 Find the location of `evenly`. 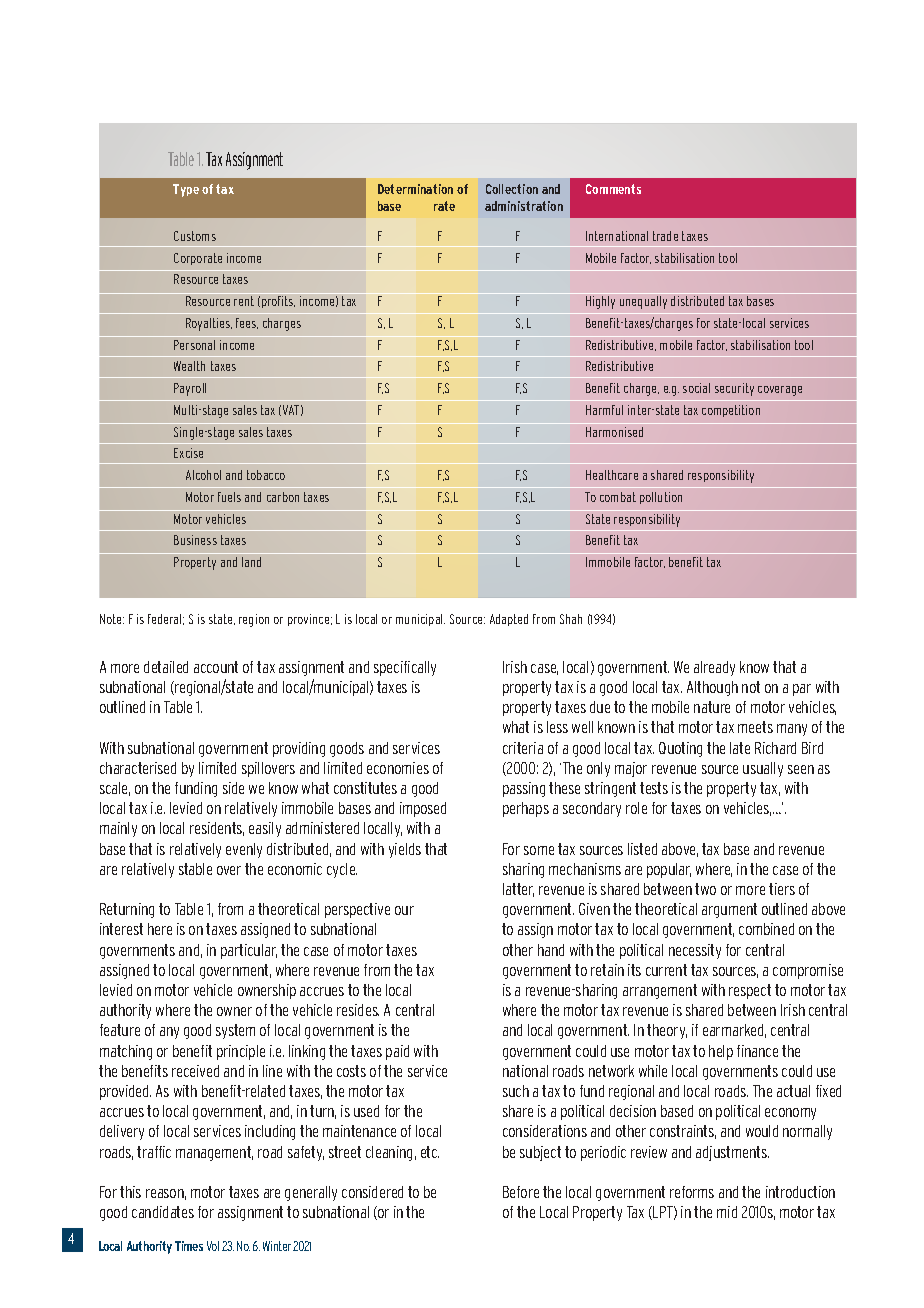

evenly is located at coordinates (244, 850).
